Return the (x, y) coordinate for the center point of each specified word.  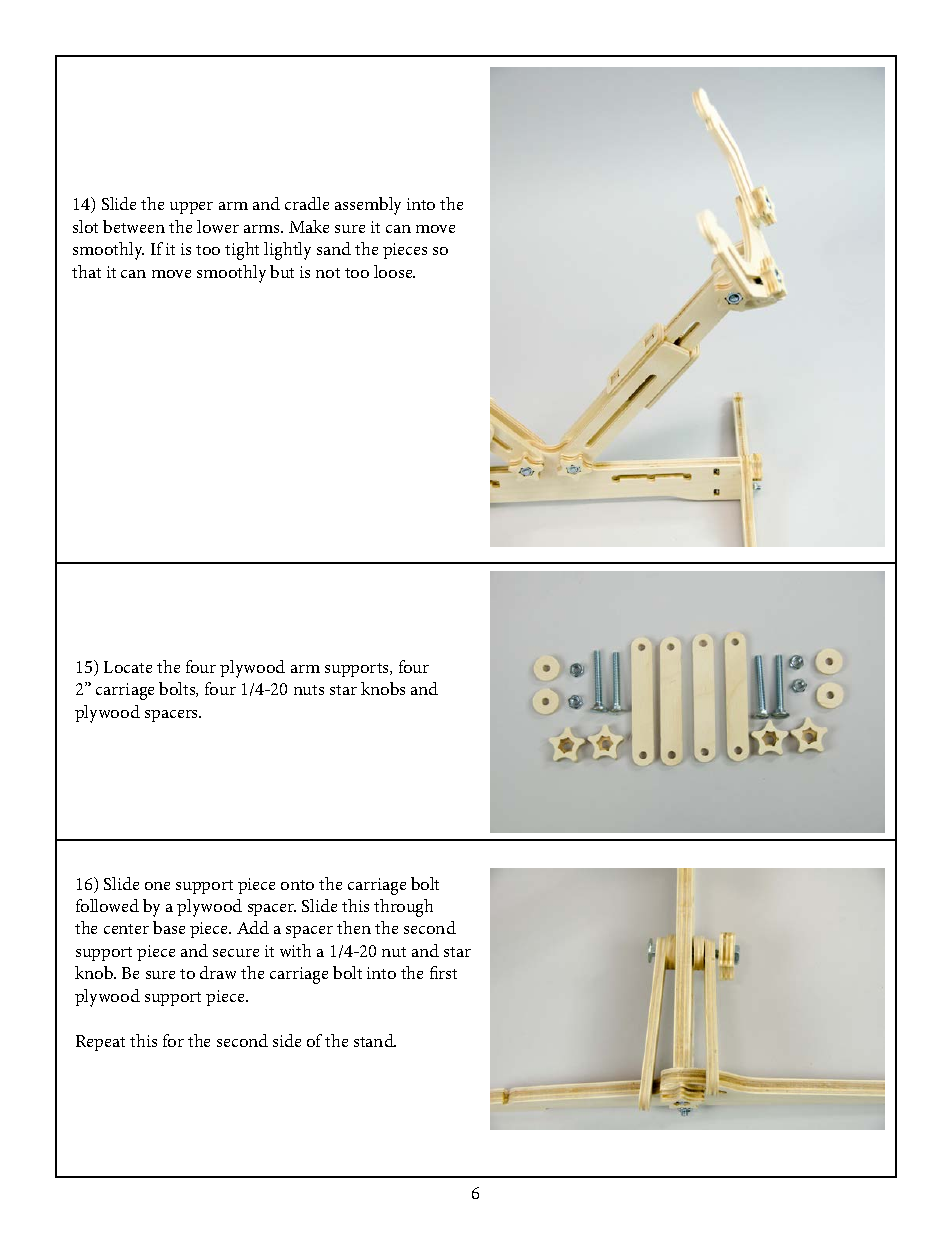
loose (394, 271)
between (134, 226)
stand (375, 1040)
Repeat (100, 1043)
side (287, 1040)
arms (263, 229)
